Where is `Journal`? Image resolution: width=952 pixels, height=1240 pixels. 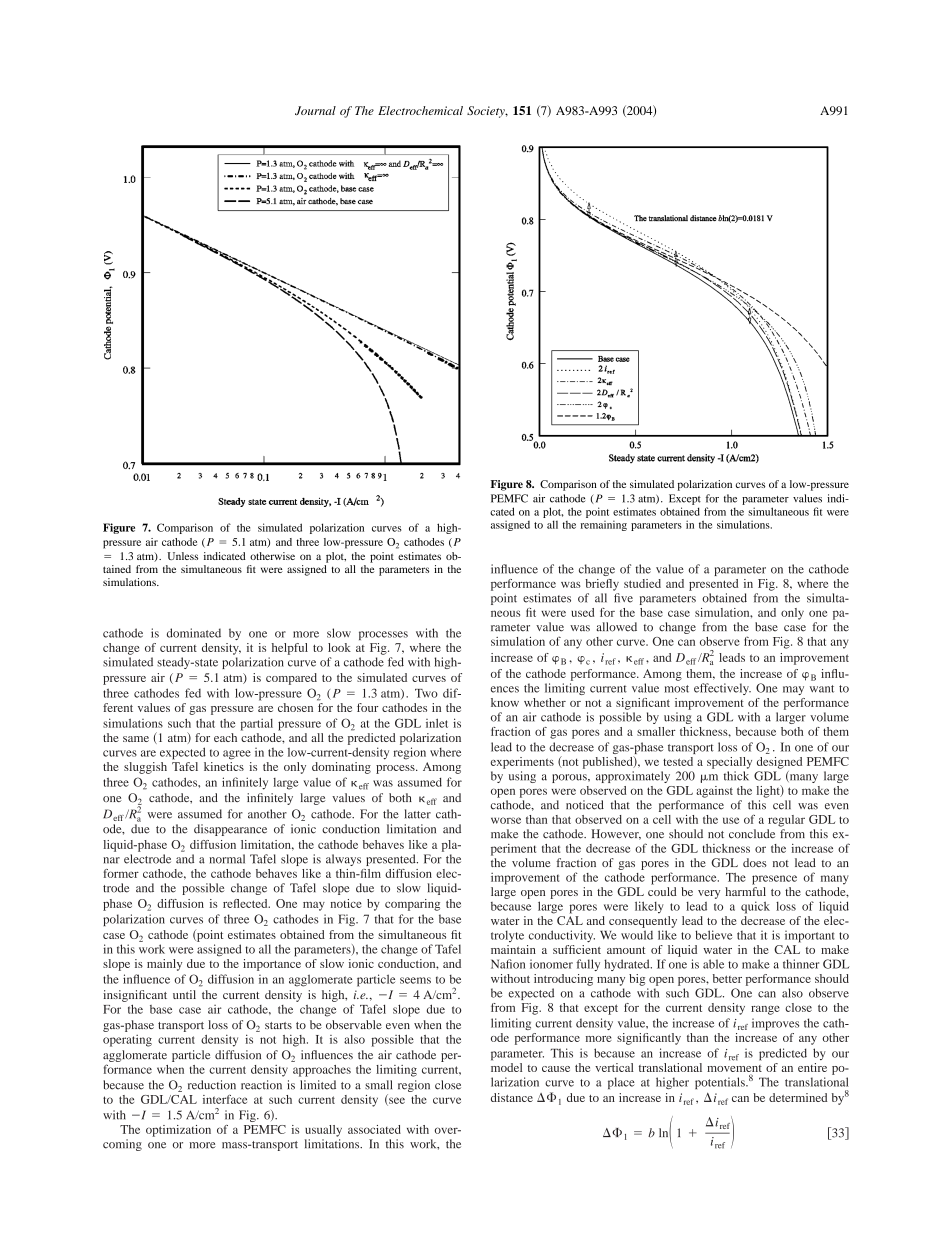 Journal is located at coordinates (315, 110).
